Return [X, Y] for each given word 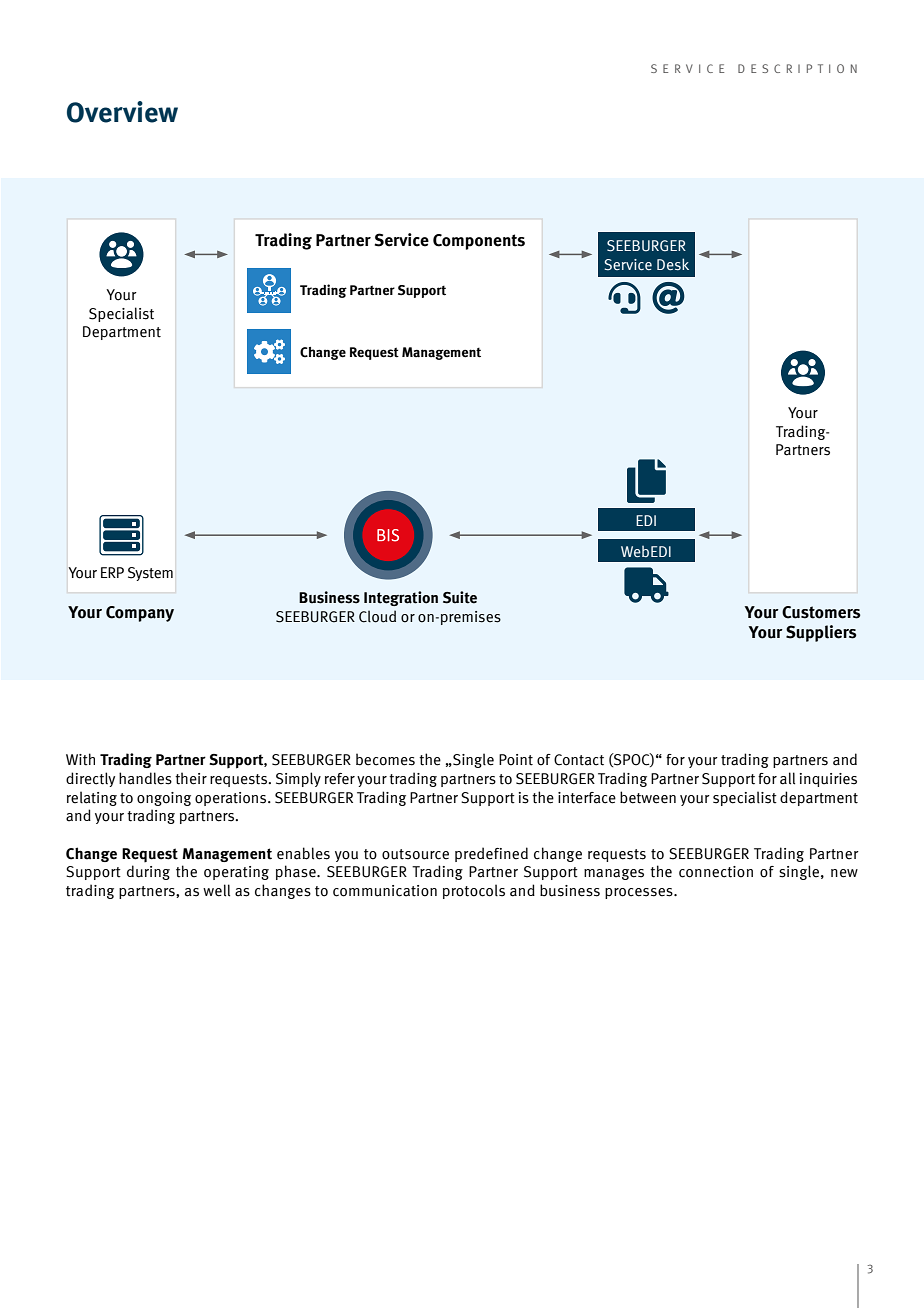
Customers [821, 612]
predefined [491, 854]
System [150, 574]
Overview [122, 112]
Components [479, 242]
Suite [460, 597]
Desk [673, 264]
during [148, 872]
